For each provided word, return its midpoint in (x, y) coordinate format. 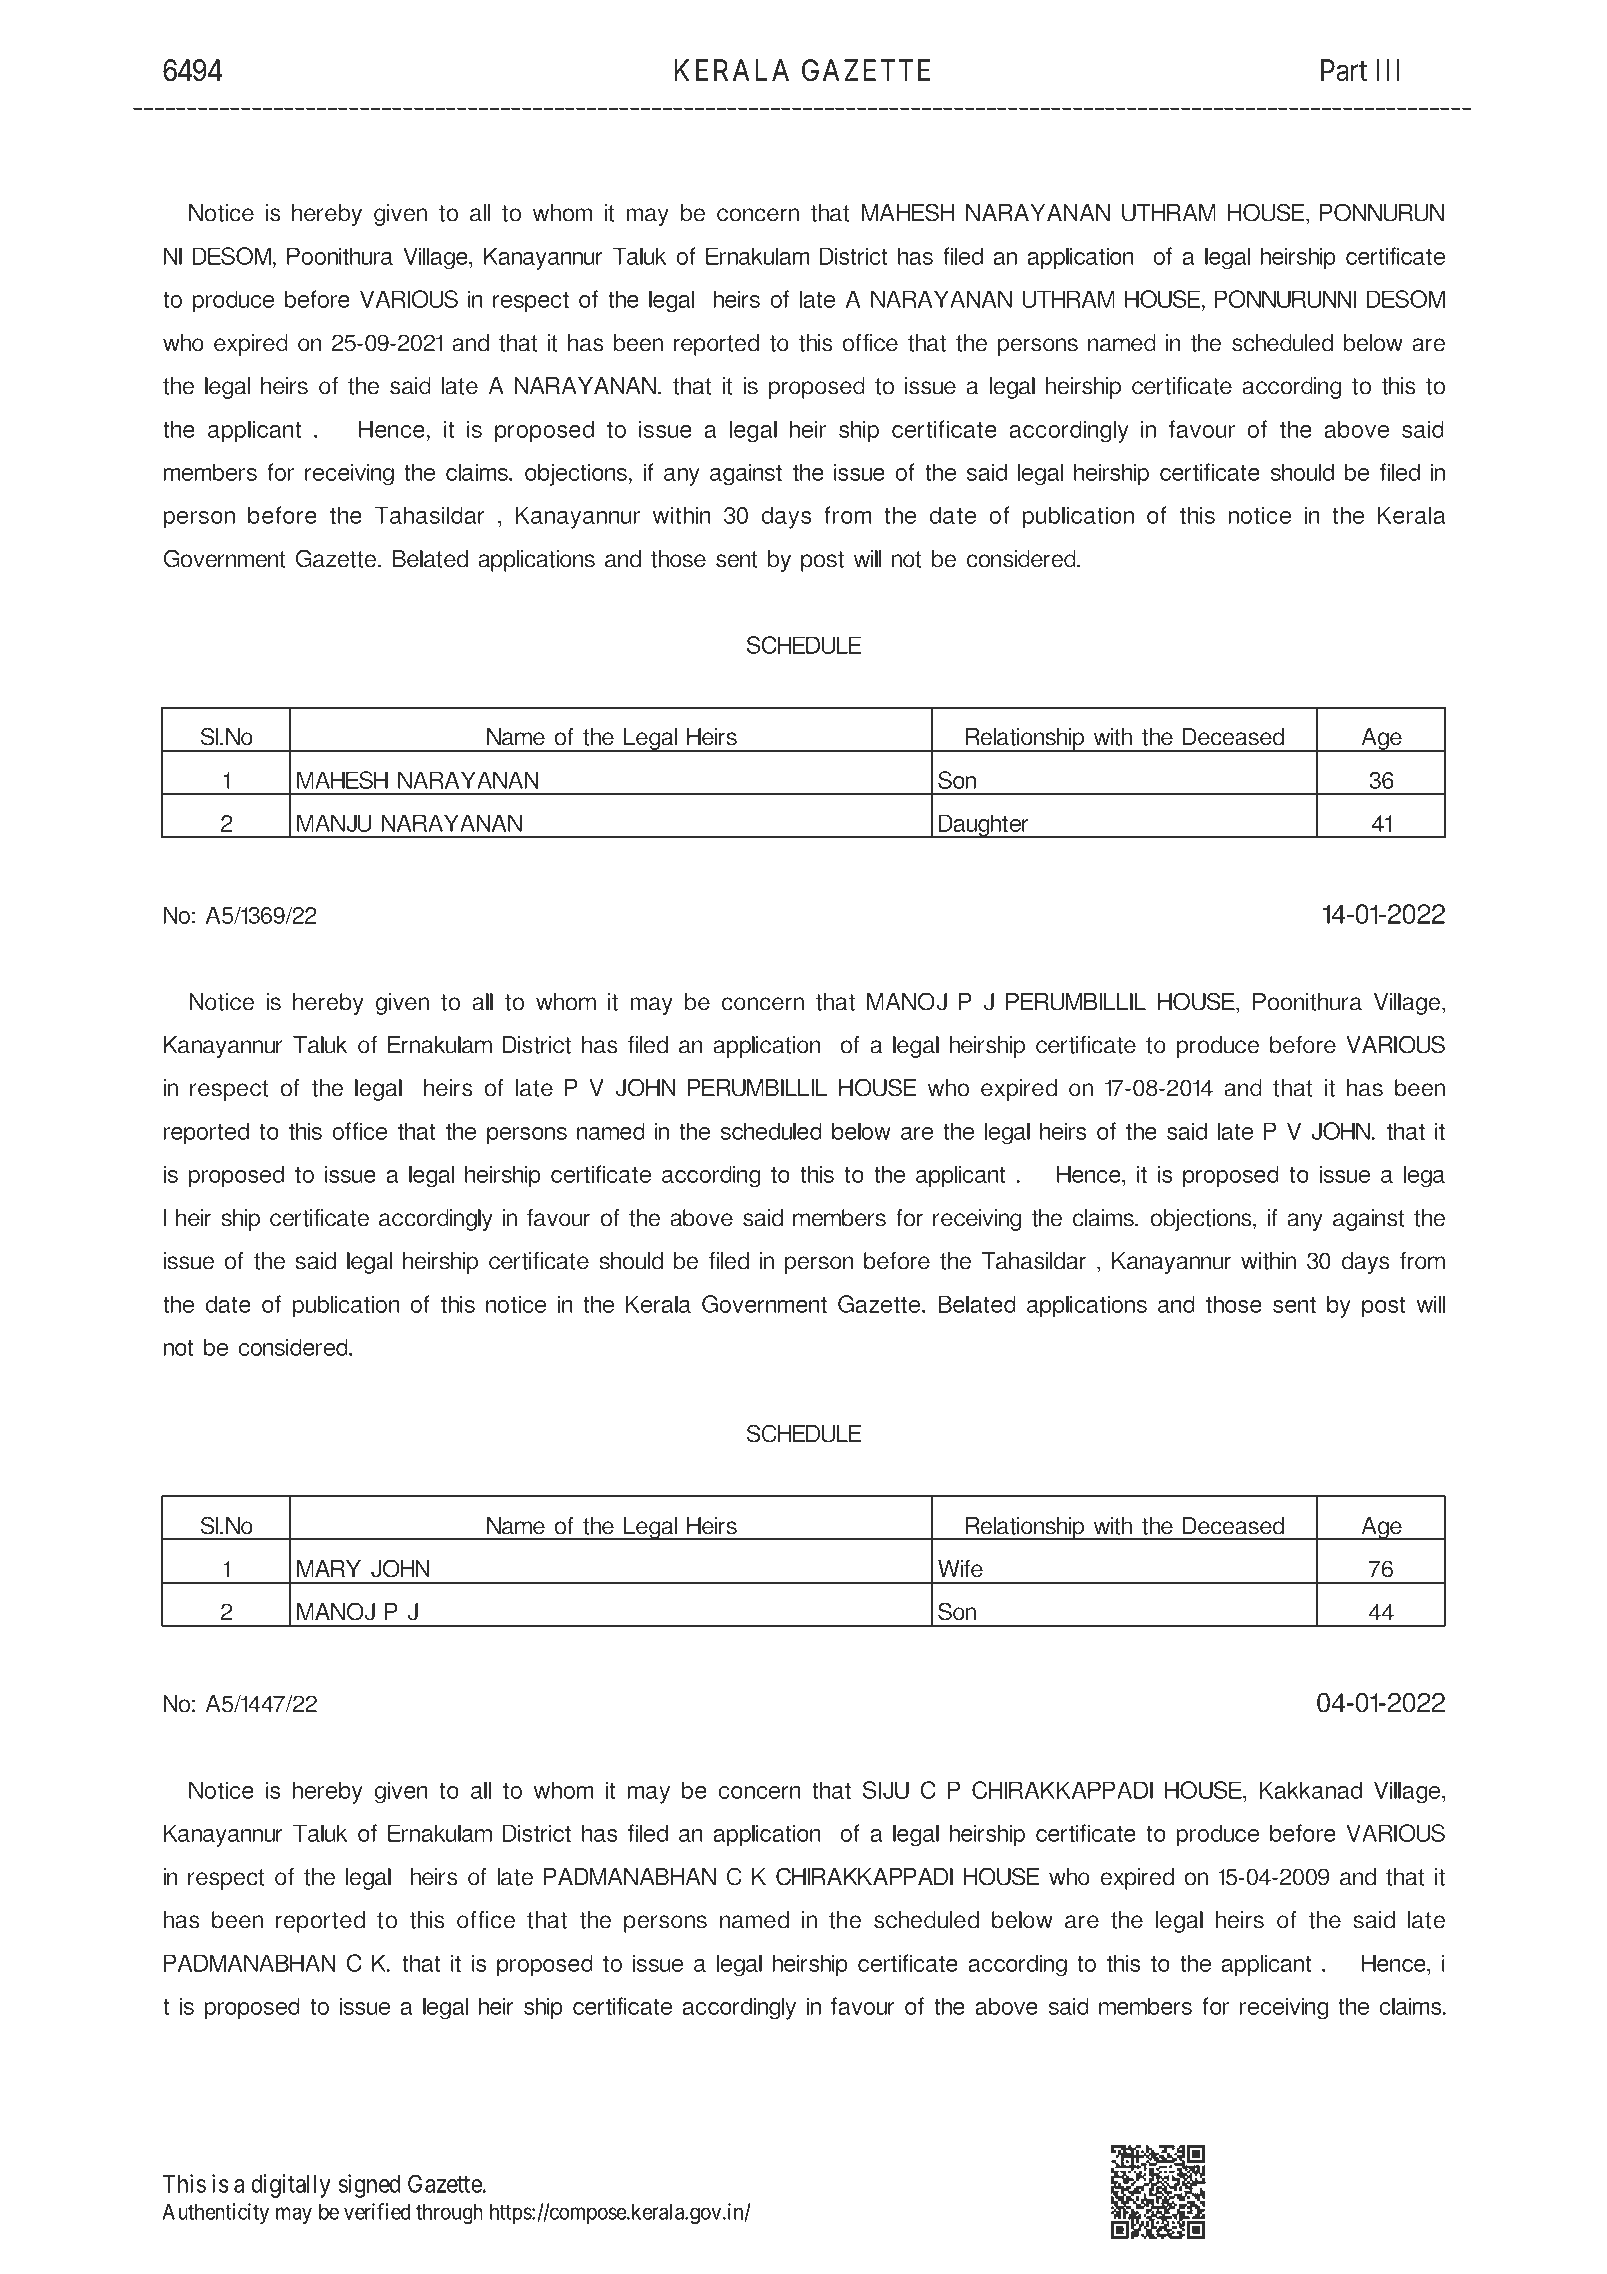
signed (369, 2186)
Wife (960, 1569)
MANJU (334, 823)
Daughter (984, 826)
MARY (329, 1568)
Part (1344, 70)
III (1388, 70)
